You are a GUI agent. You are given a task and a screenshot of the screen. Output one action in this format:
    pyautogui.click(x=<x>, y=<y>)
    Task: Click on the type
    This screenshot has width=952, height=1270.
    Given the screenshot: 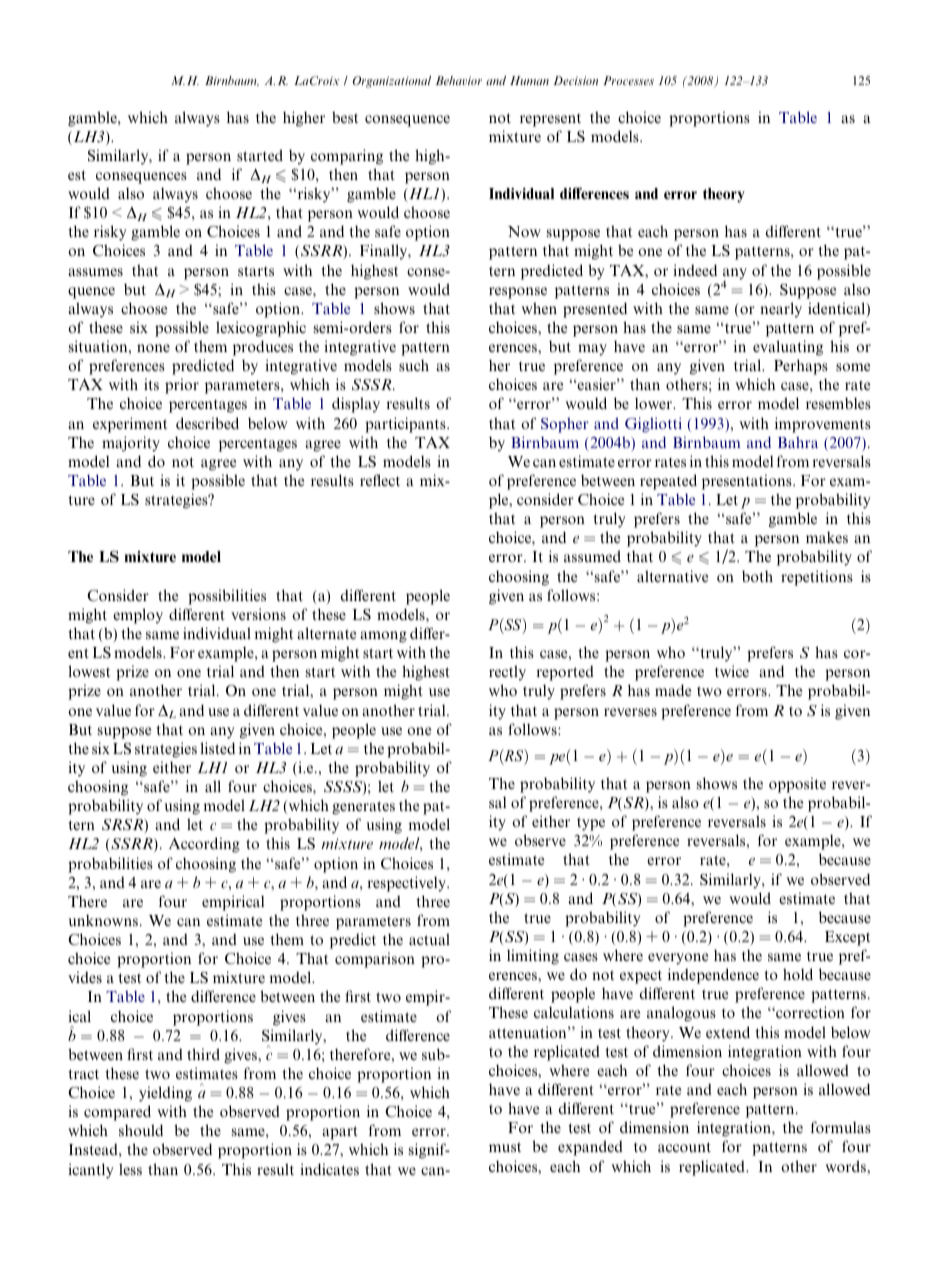 What is the action you would take?
    pyautogui.click(x=591, y=824)
